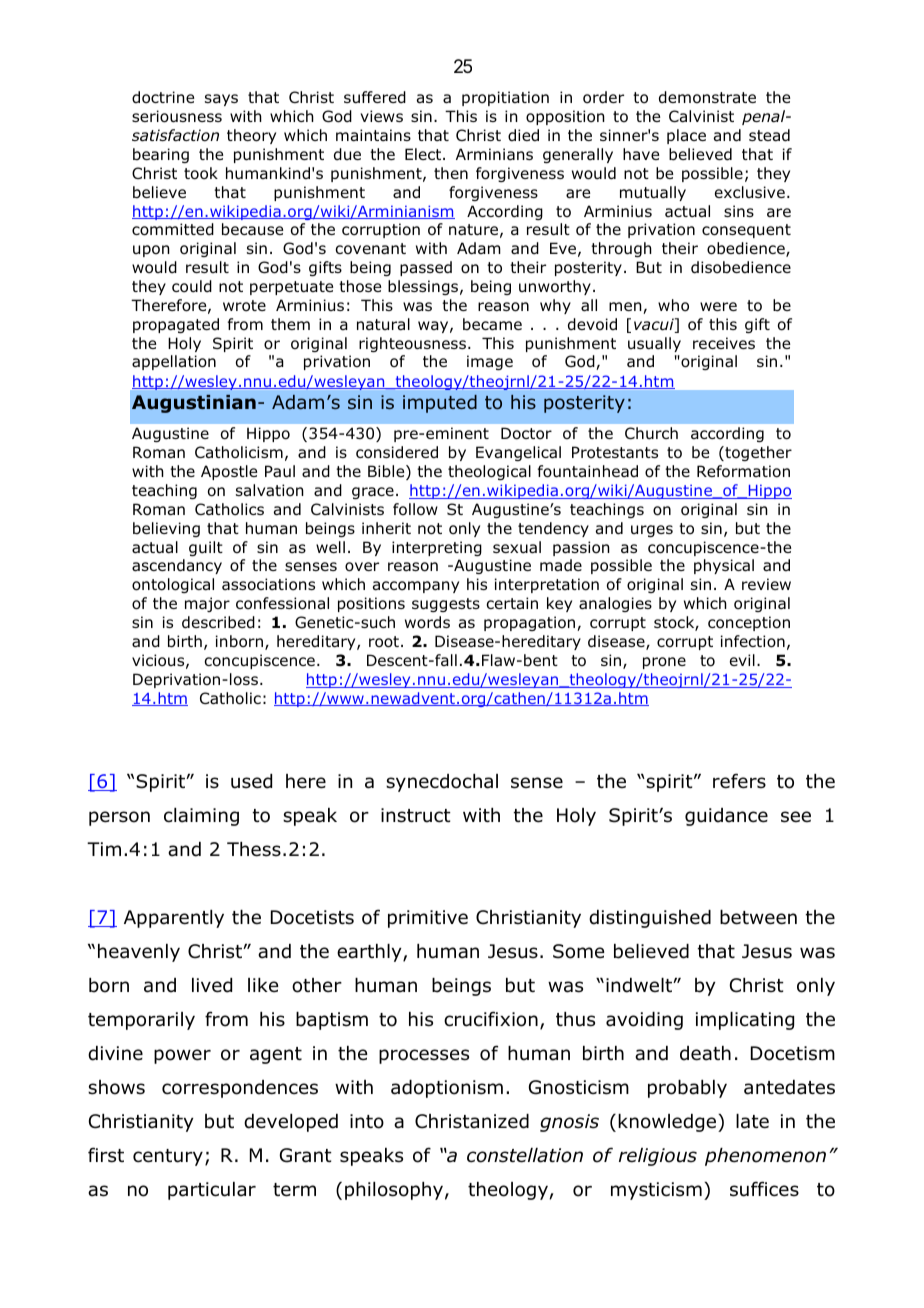 This page has height=1308, width=924. What do you see at coordinates (427, 622) in the page?
I see `words` at bounding box center [427, 622].
